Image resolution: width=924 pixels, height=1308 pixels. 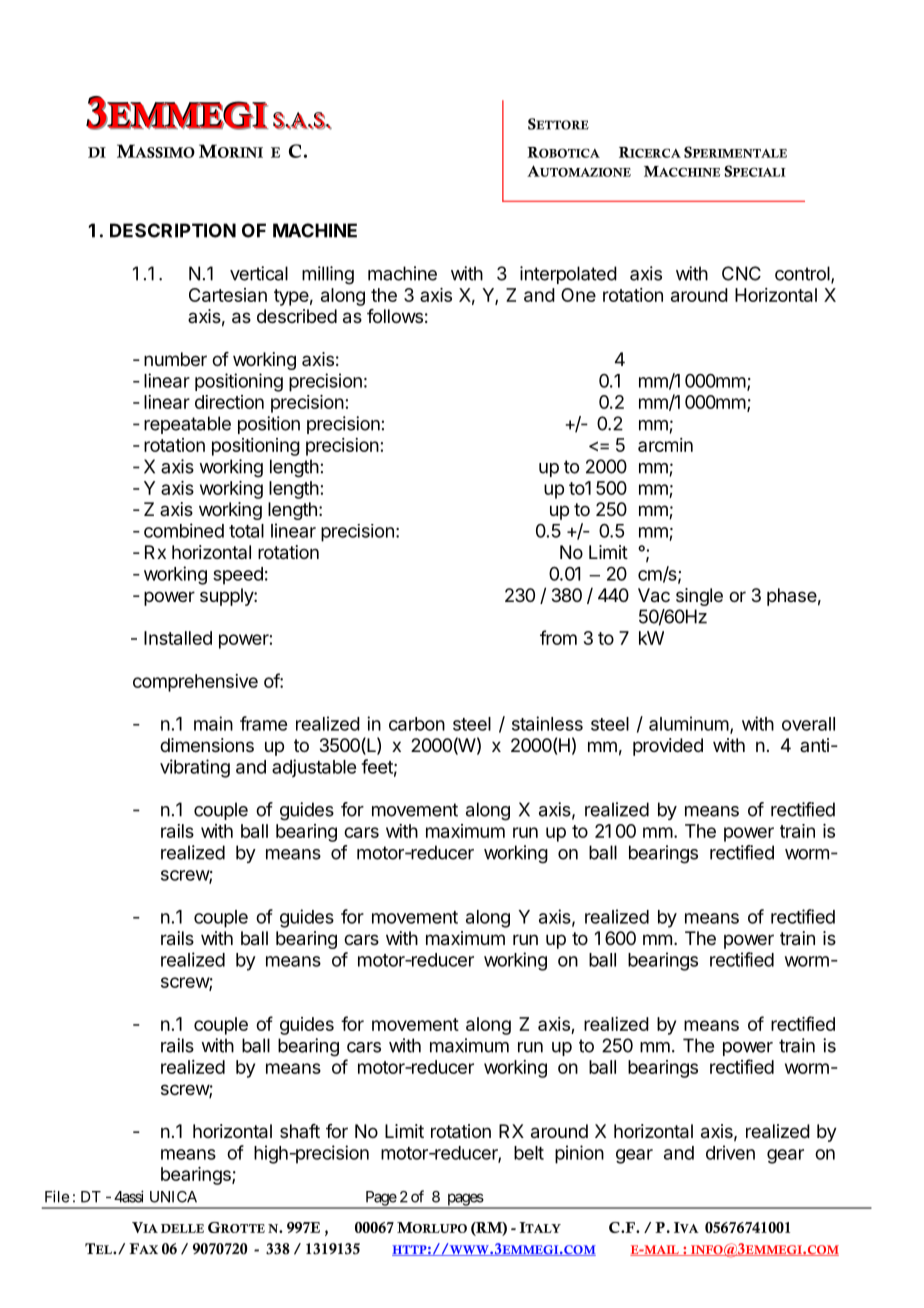 I want to click on follows, so click(x=395, y=316).
